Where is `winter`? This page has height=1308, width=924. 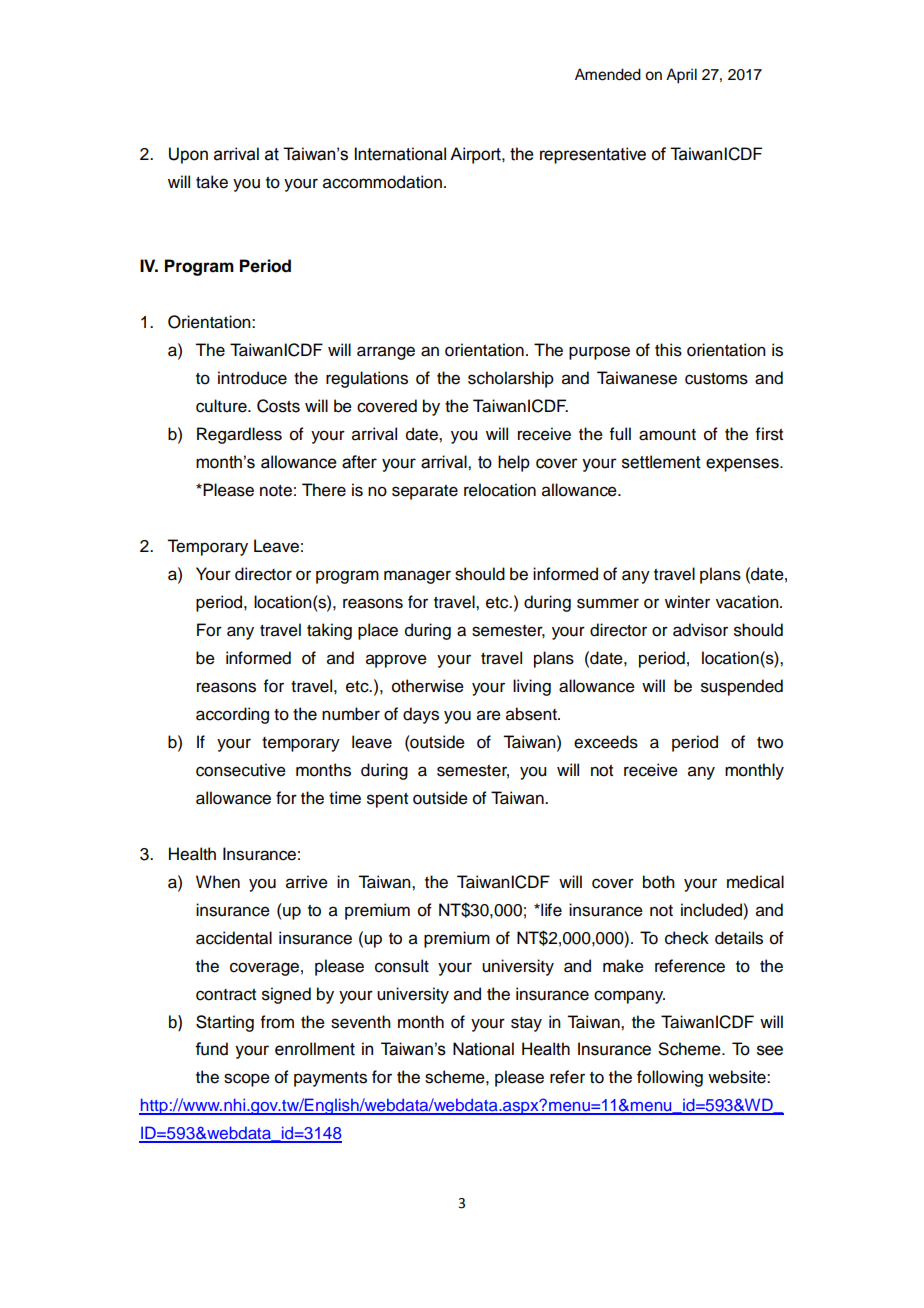 winter is located at coordinates (687, 602).
